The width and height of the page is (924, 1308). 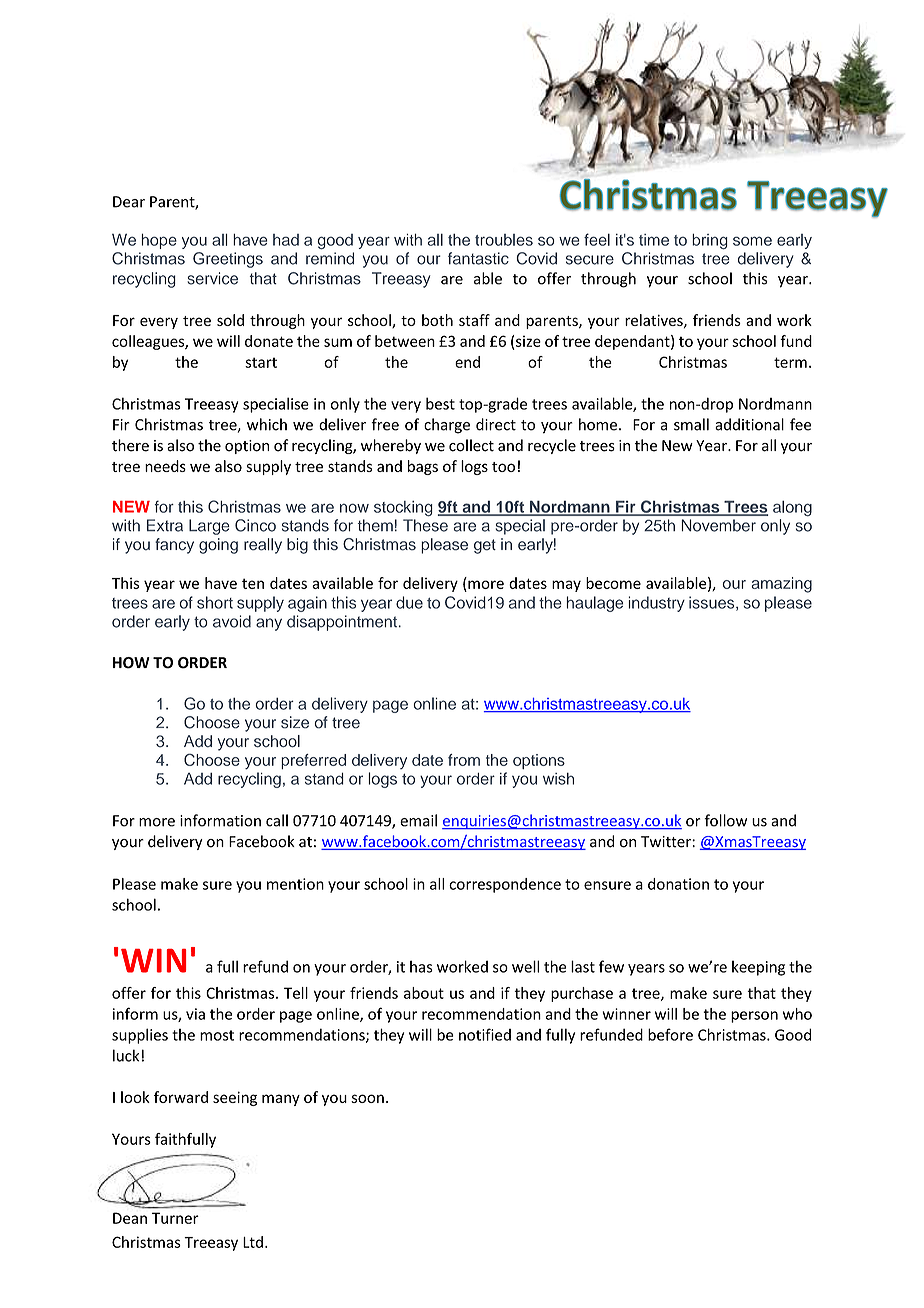 What do you see at coordinates (232, 621) in the page?
I see `avoid` at bounding box center [232, 621].
